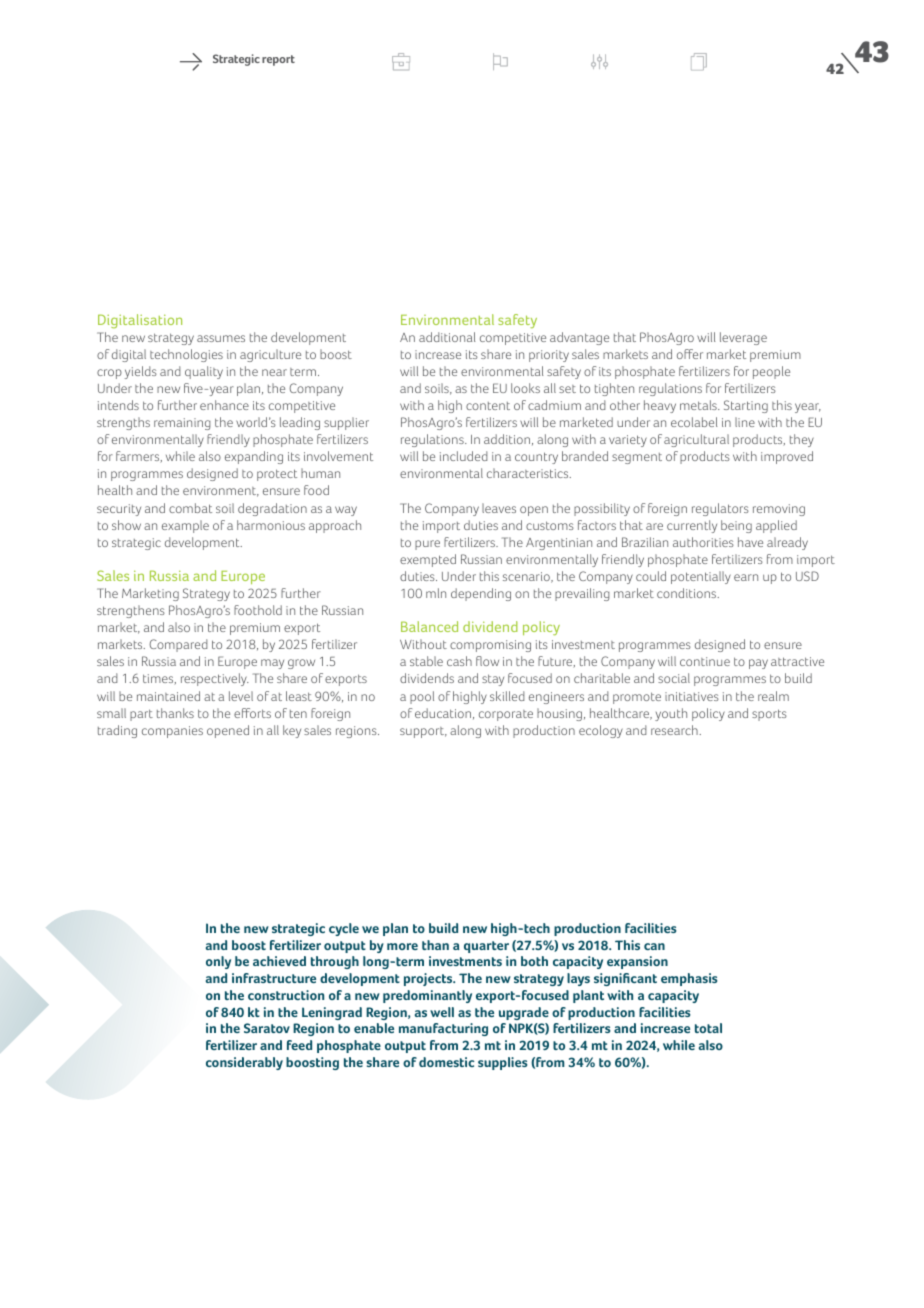 The image size is (924, 1308). Describe the element at coordinates (172, 732) in the screenshot. I see `companies` at that location.
